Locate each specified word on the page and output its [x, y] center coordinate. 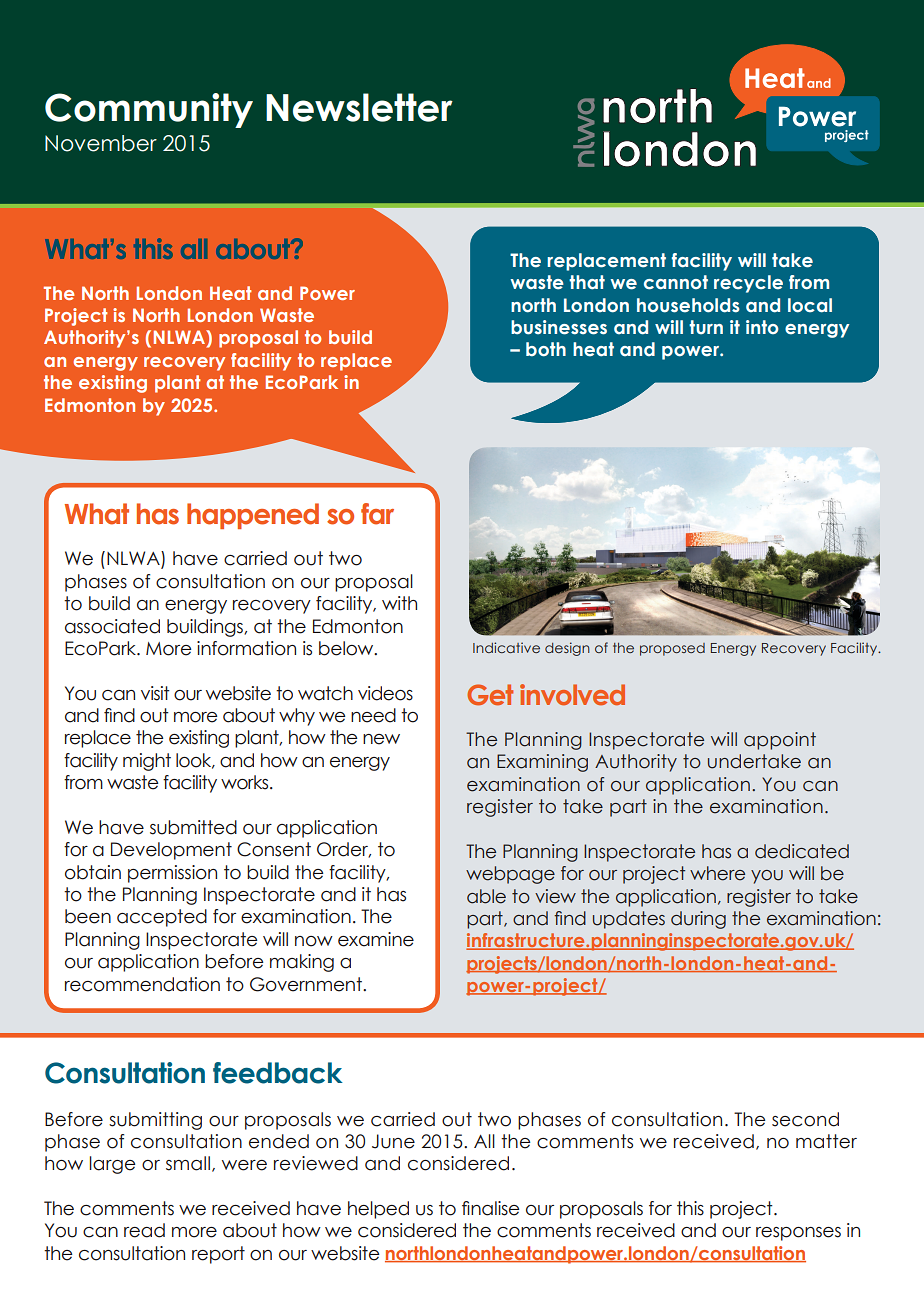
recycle [748, 284]
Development [171, 851]
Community [149, 110]
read [144, 1230]
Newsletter [359, 107]
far [377, 514]
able [486, 896]
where [717, 873]
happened [253, 516]
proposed [672, 649]
